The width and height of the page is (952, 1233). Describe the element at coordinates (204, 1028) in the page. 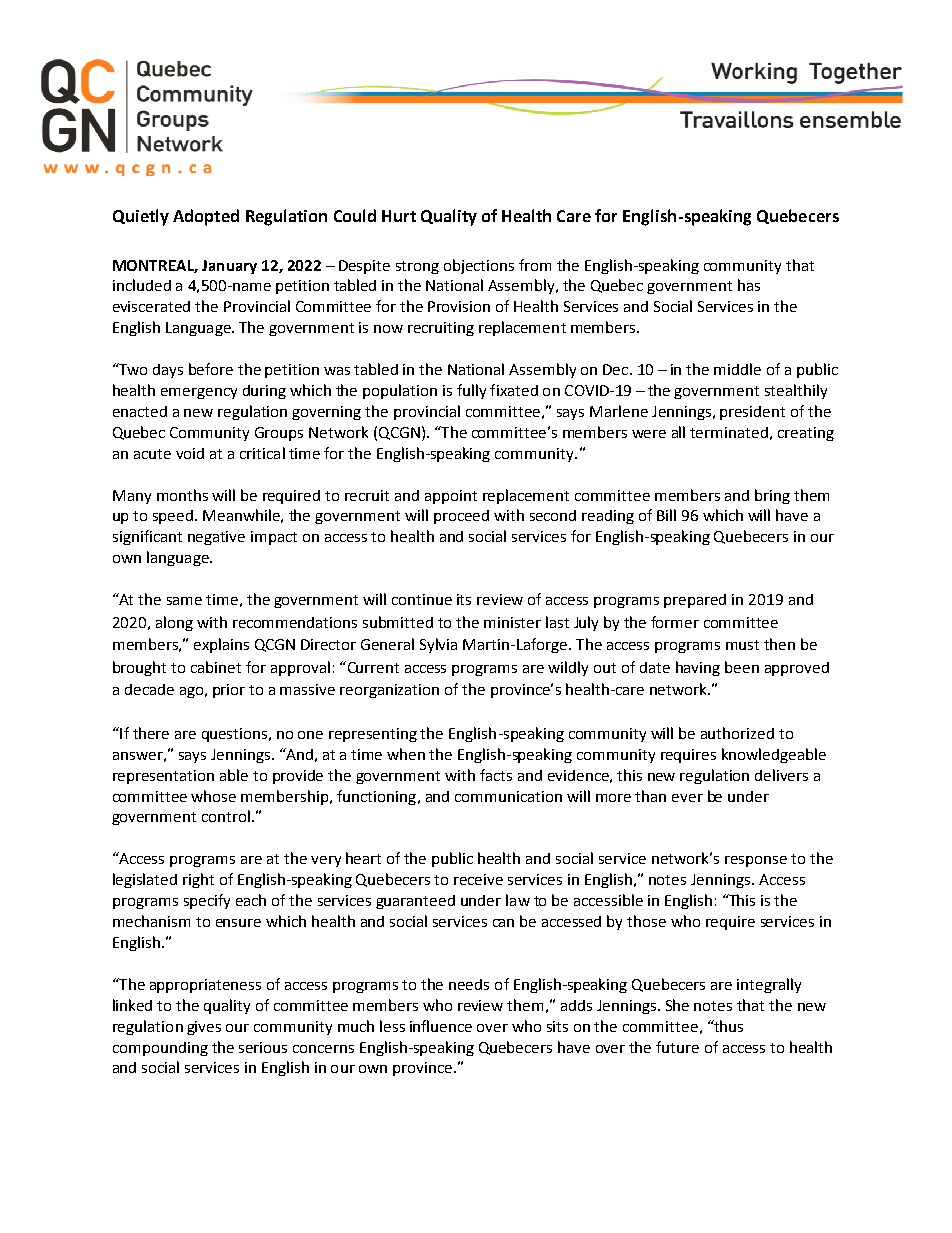

I see `gives` at that location.
